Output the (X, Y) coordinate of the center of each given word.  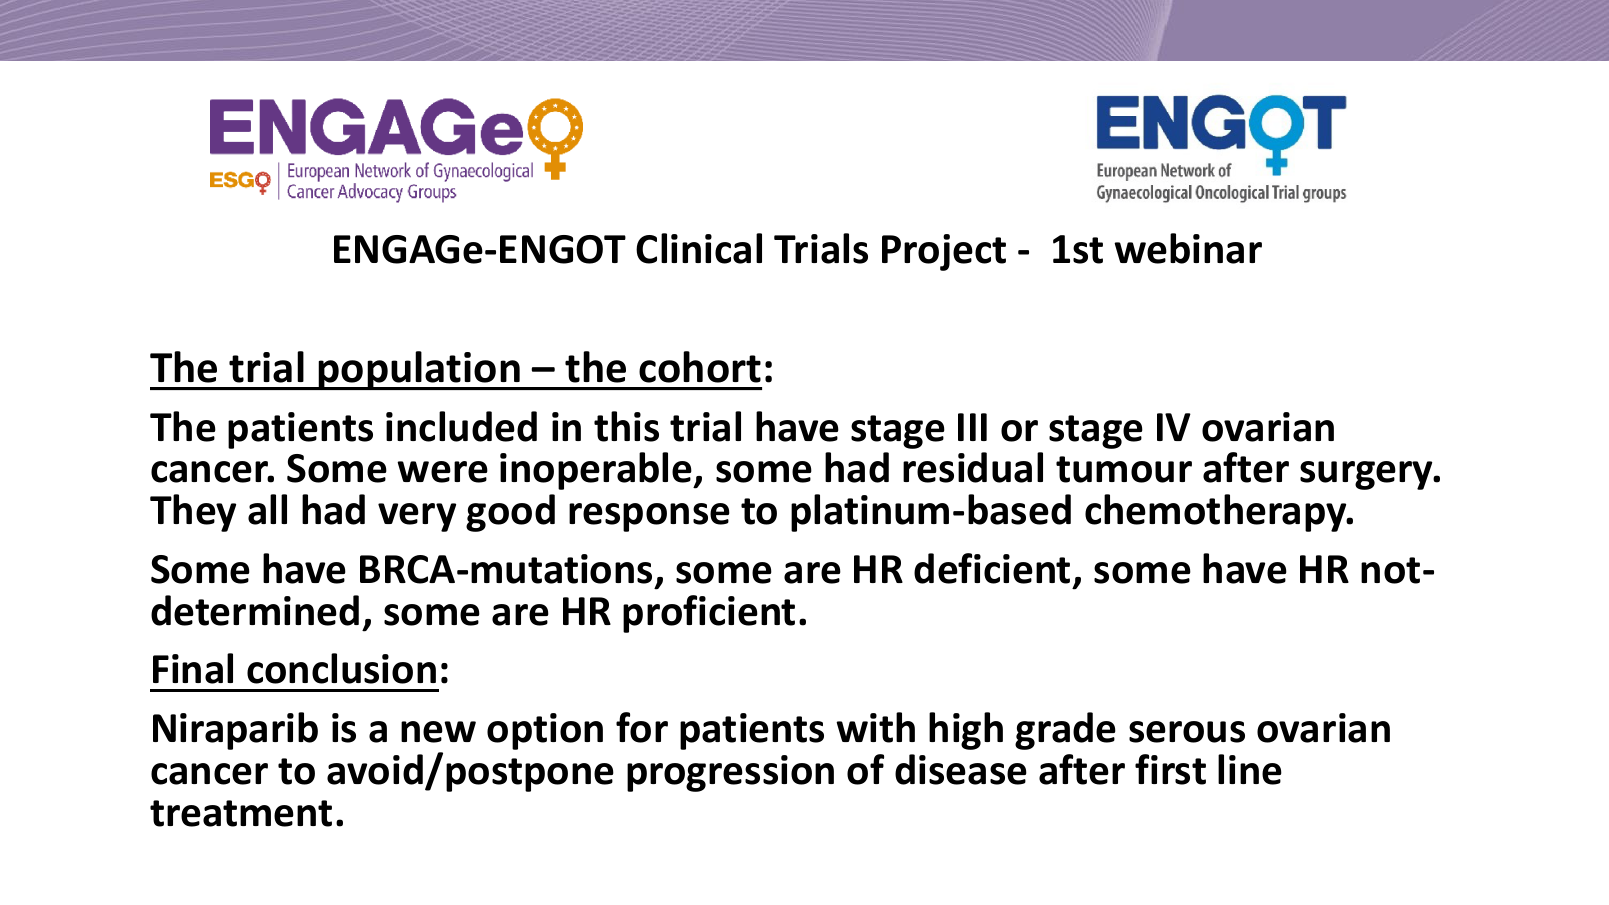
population (419, 370)
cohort (700, 367)
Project (944, 252)
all (267, 509)
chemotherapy (1217, 513)
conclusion (341, 668)
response (649, 517)
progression (730, 773)
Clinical (699, 248)
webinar (1188, 248)
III (972, 427)
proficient (709, 614)
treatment (241, 813)
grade (1065, 731)
